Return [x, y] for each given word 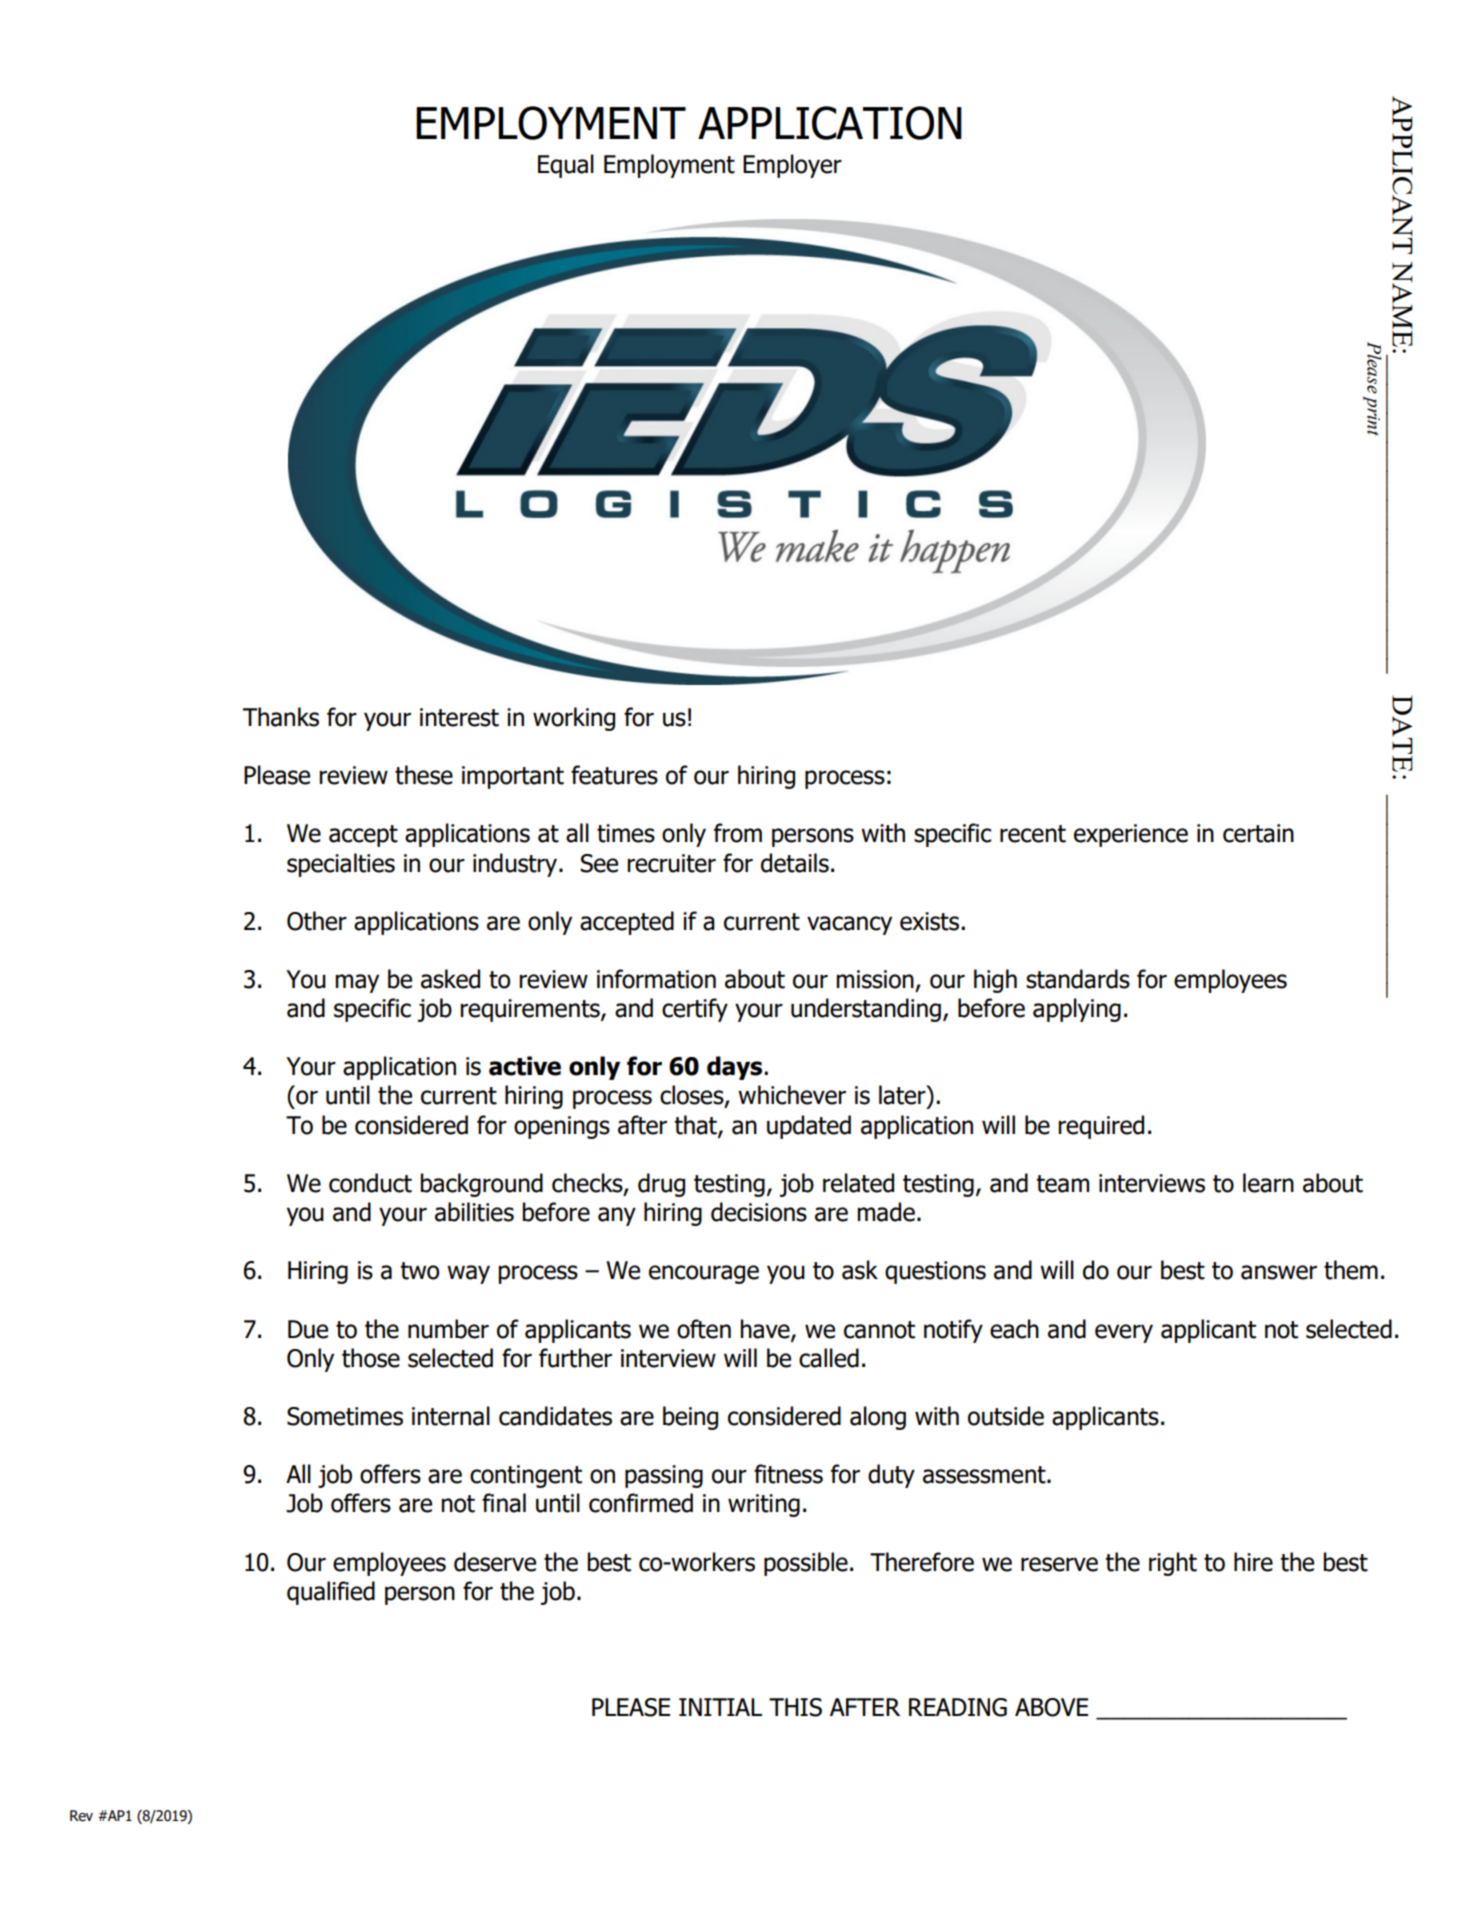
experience [1131, 835]
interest [459, 717]
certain [1258, 833]
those [371, 1358]
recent [1033, 834]
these [424, 775]
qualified [331, 1593]
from [738, 833]
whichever [792, 1095]
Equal [566, 166]
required [1101, 1127]
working [574, 719]
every [1124, 1333]
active [525, 1066]
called [829, 1358]
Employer [792, 166]
